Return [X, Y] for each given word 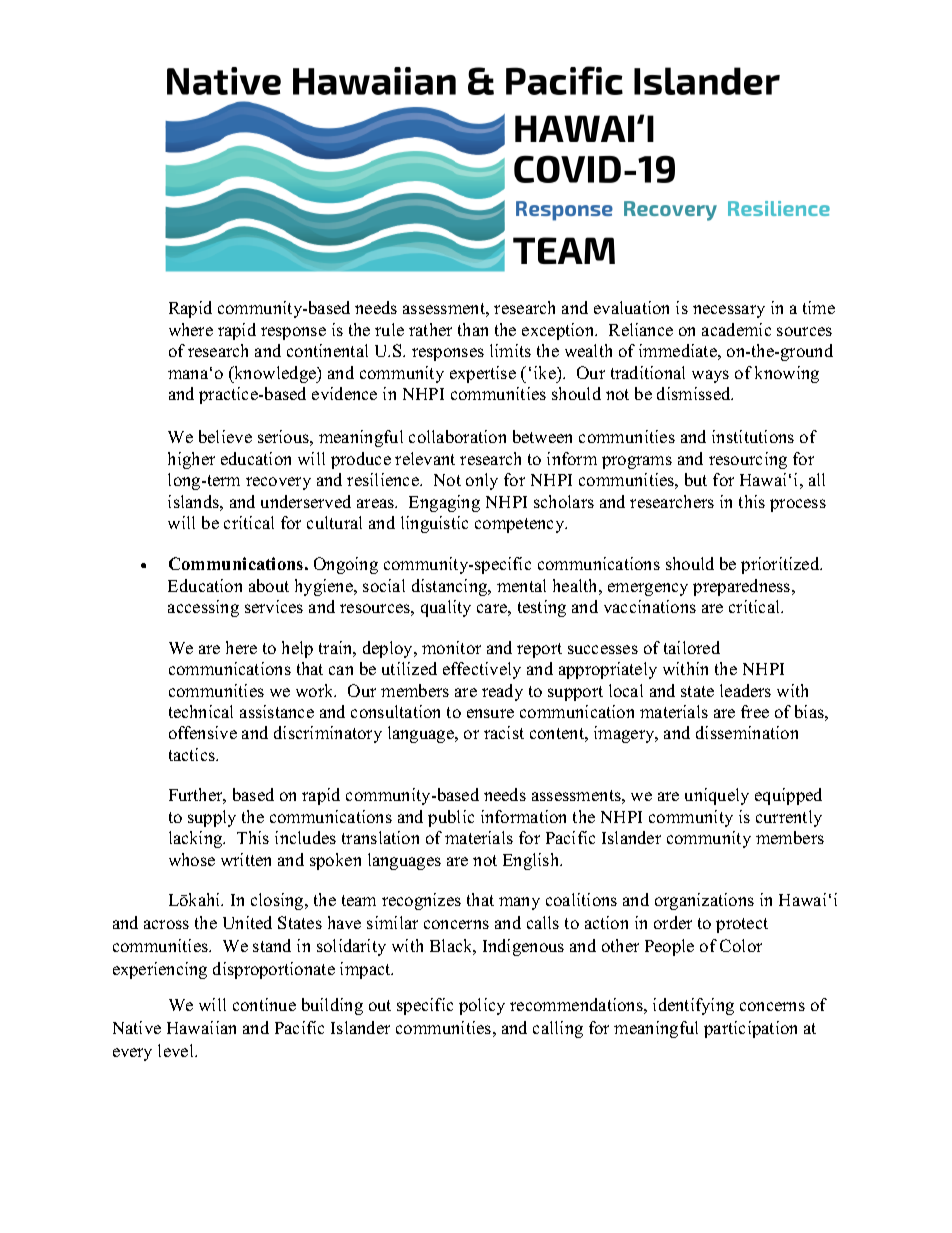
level [177, 1050]
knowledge [275, 374]
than [473, 329]
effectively [482, 670]
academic [736, 329]
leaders [745, 690]
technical [201, 711]
